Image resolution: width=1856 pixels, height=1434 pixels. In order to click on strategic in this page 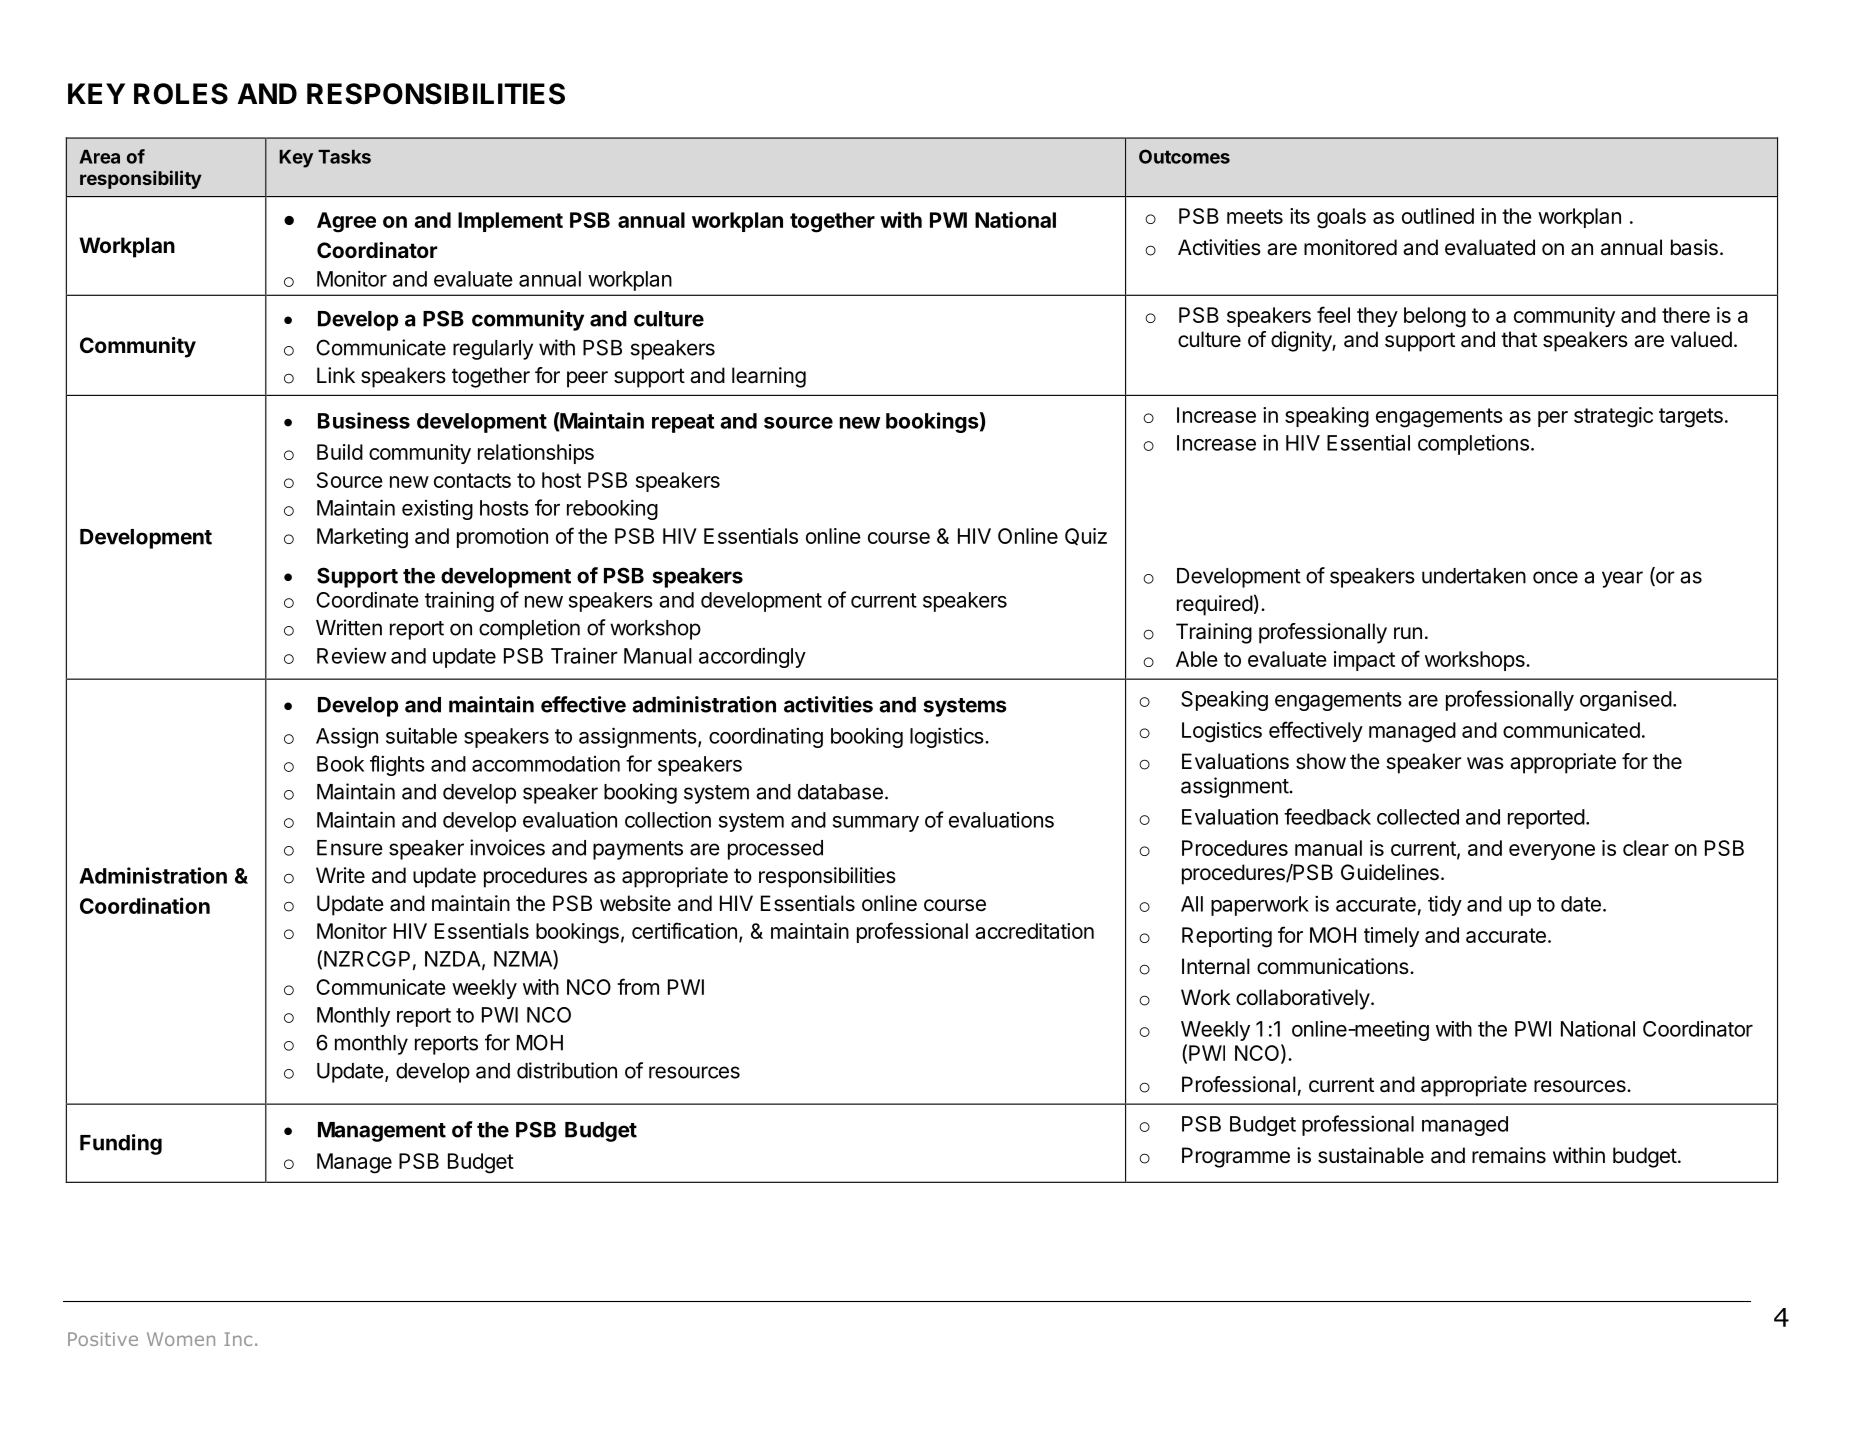, I will do `click(1613, 417)`.
